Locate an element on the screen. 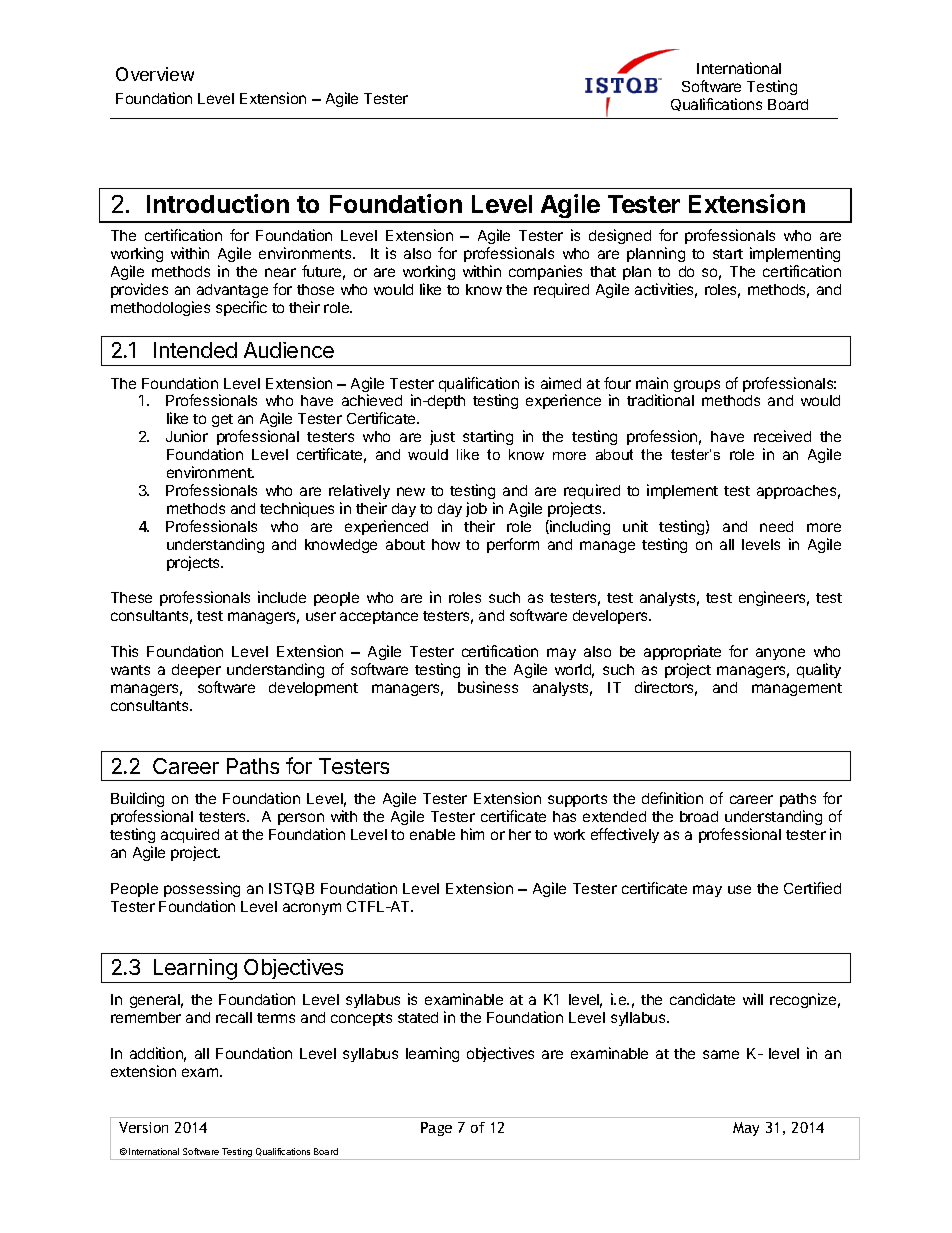  him is located at coordinates (472, 834).
